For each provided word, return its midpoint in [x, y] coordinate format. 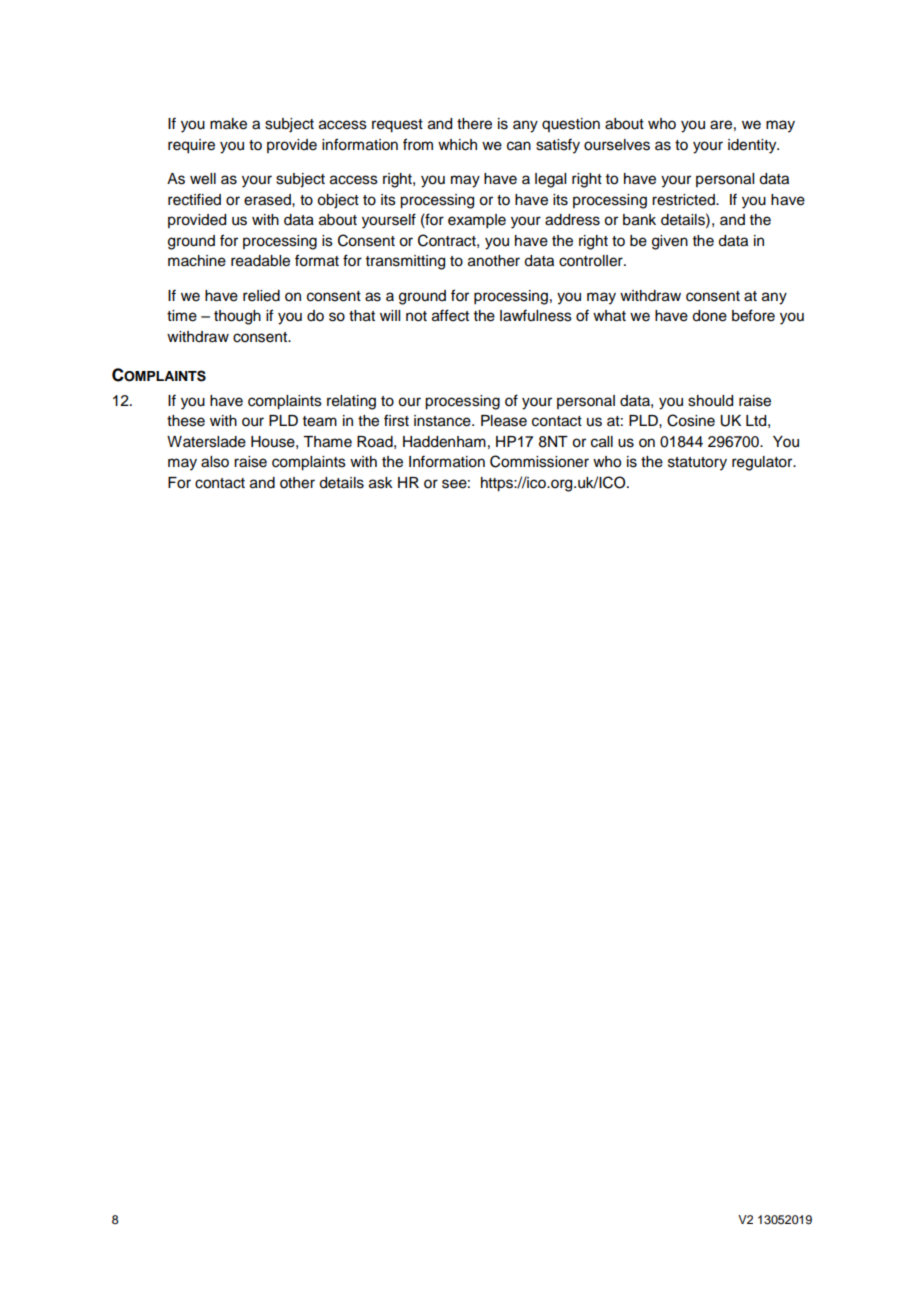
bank [639, 220]
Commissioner [539, 461]
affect [450, 315]
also [215, 462]
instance [443, 421]
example [477, 221]
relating [351, 402]
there [474, 124]
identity [753, 146]
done [709, 316]
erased [268, 200]
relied [261, 296]
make [228, 124]
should [710, 401]
